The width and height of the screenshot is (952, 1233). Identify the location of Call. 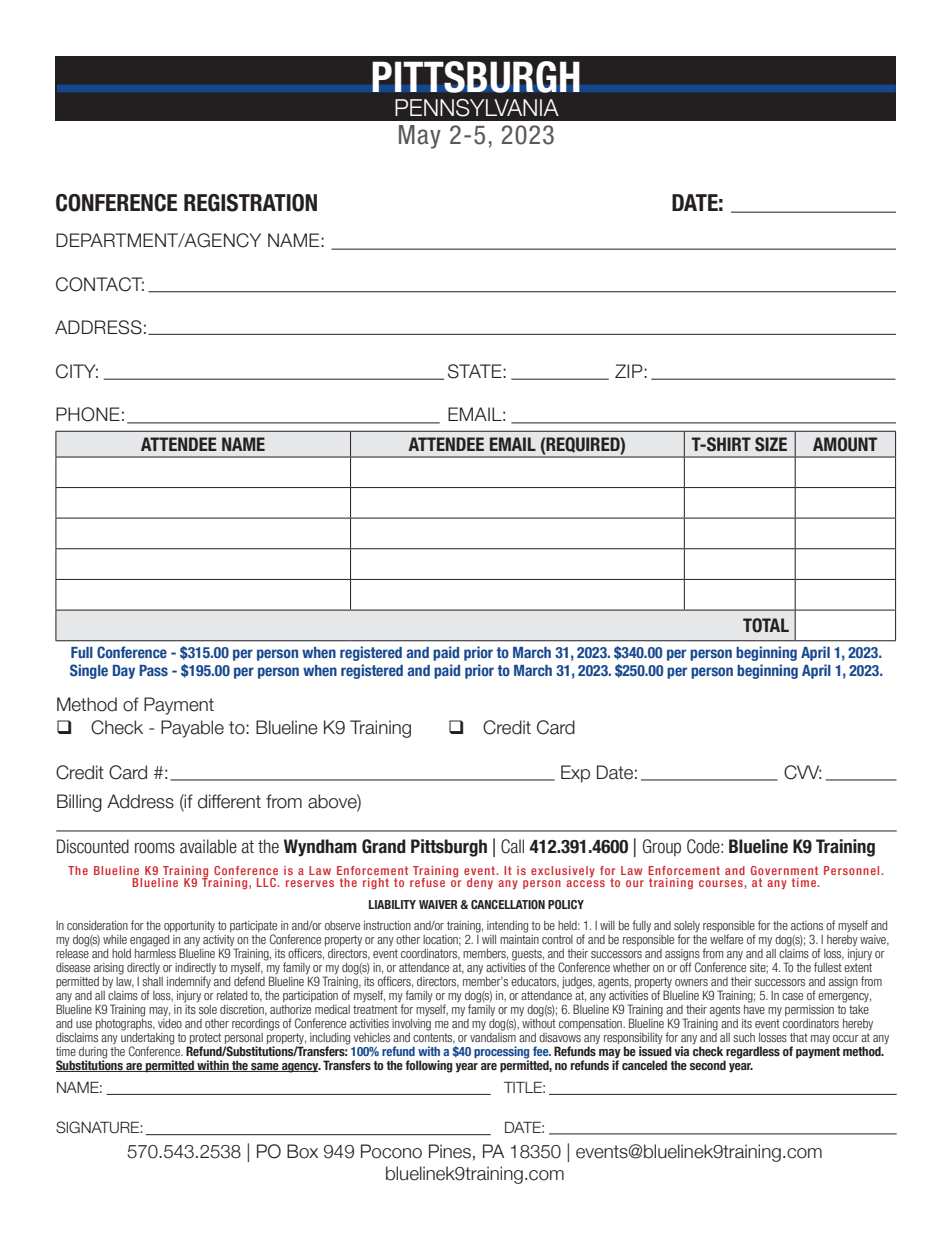
(512, 846).
